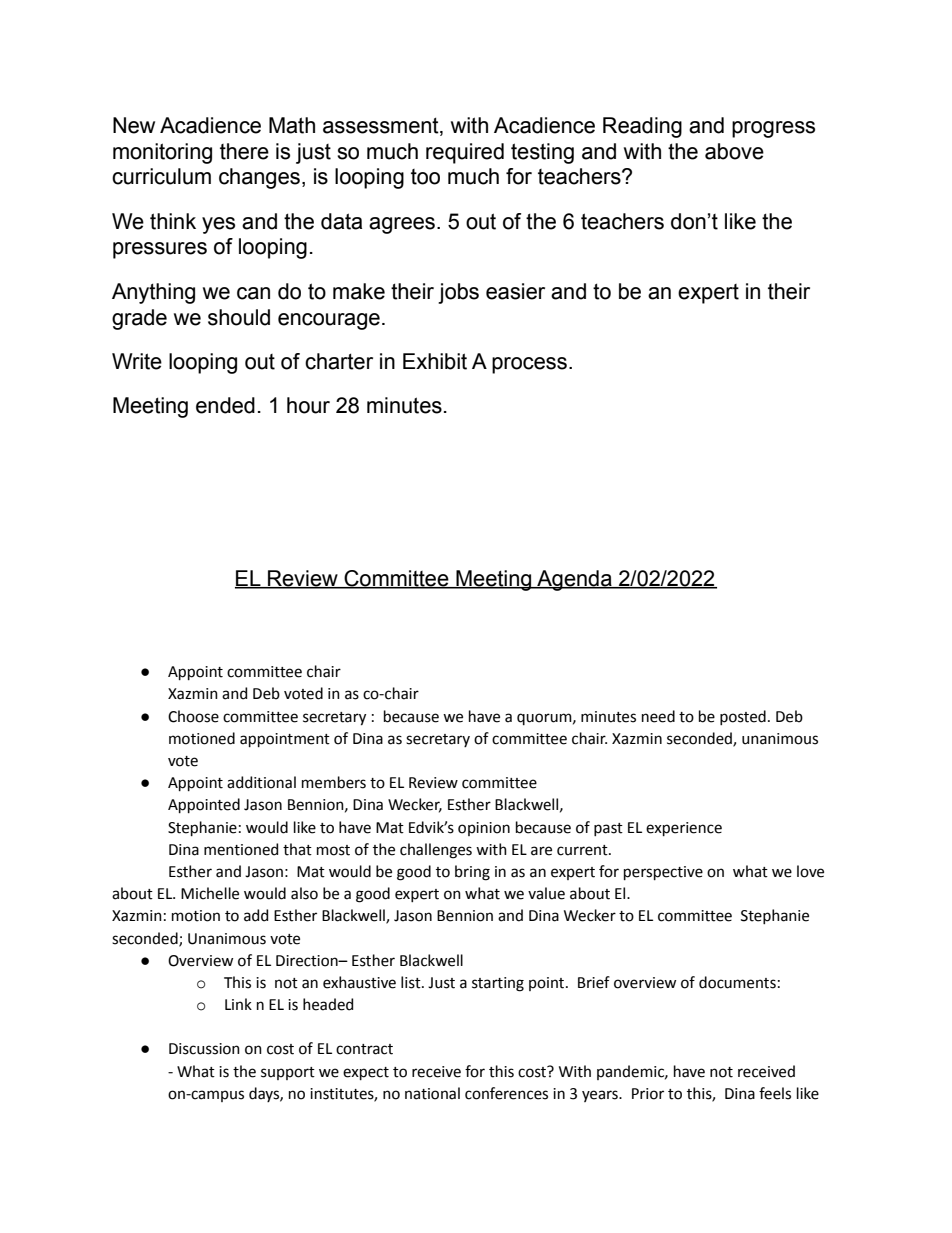 This screenshot has width=952, height=1233. Describe the element at coordinates (204, 1049) in the screenshot. I see `Discussion` at that location.
